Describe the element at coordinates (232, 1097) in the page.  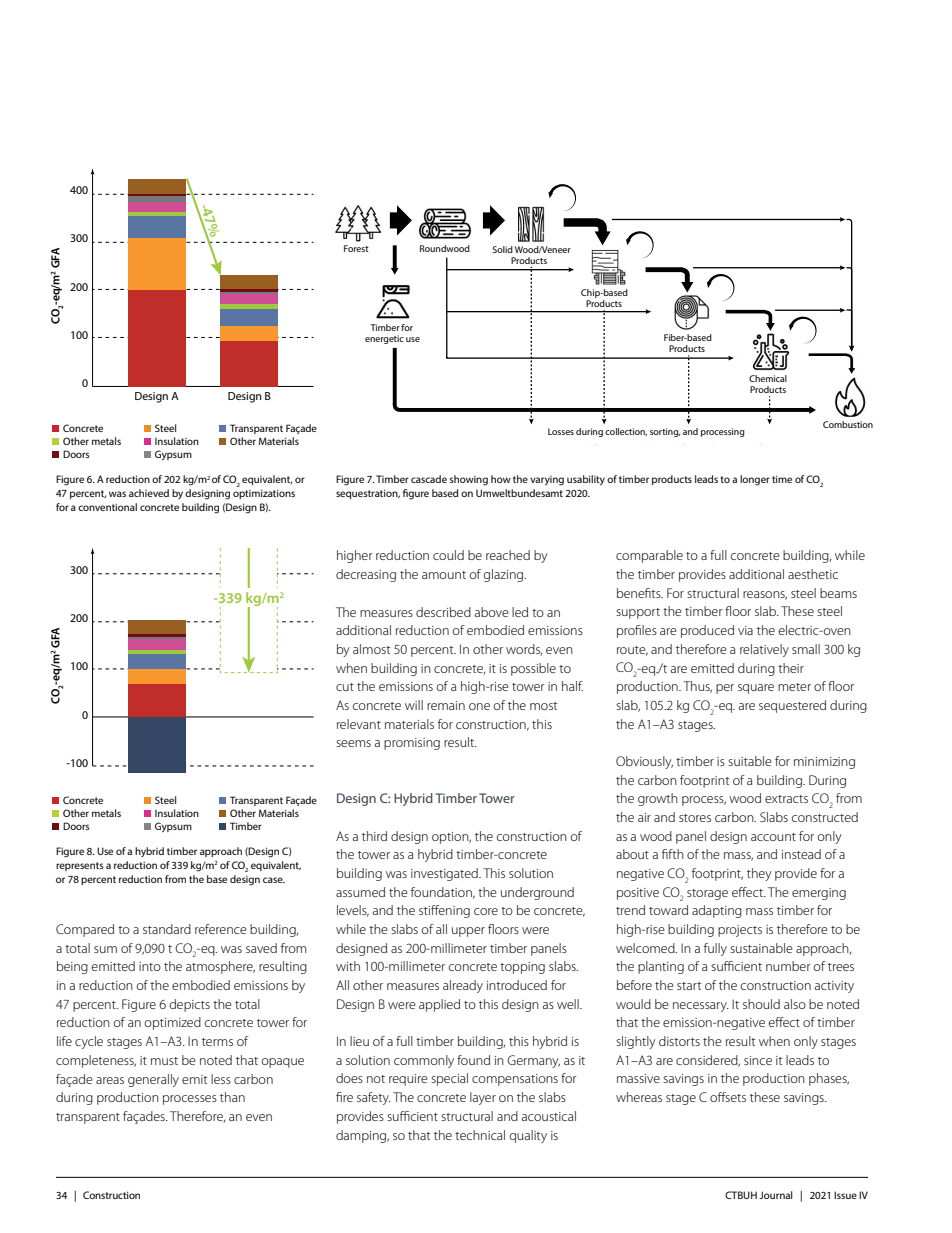
I see `than` at that location.
